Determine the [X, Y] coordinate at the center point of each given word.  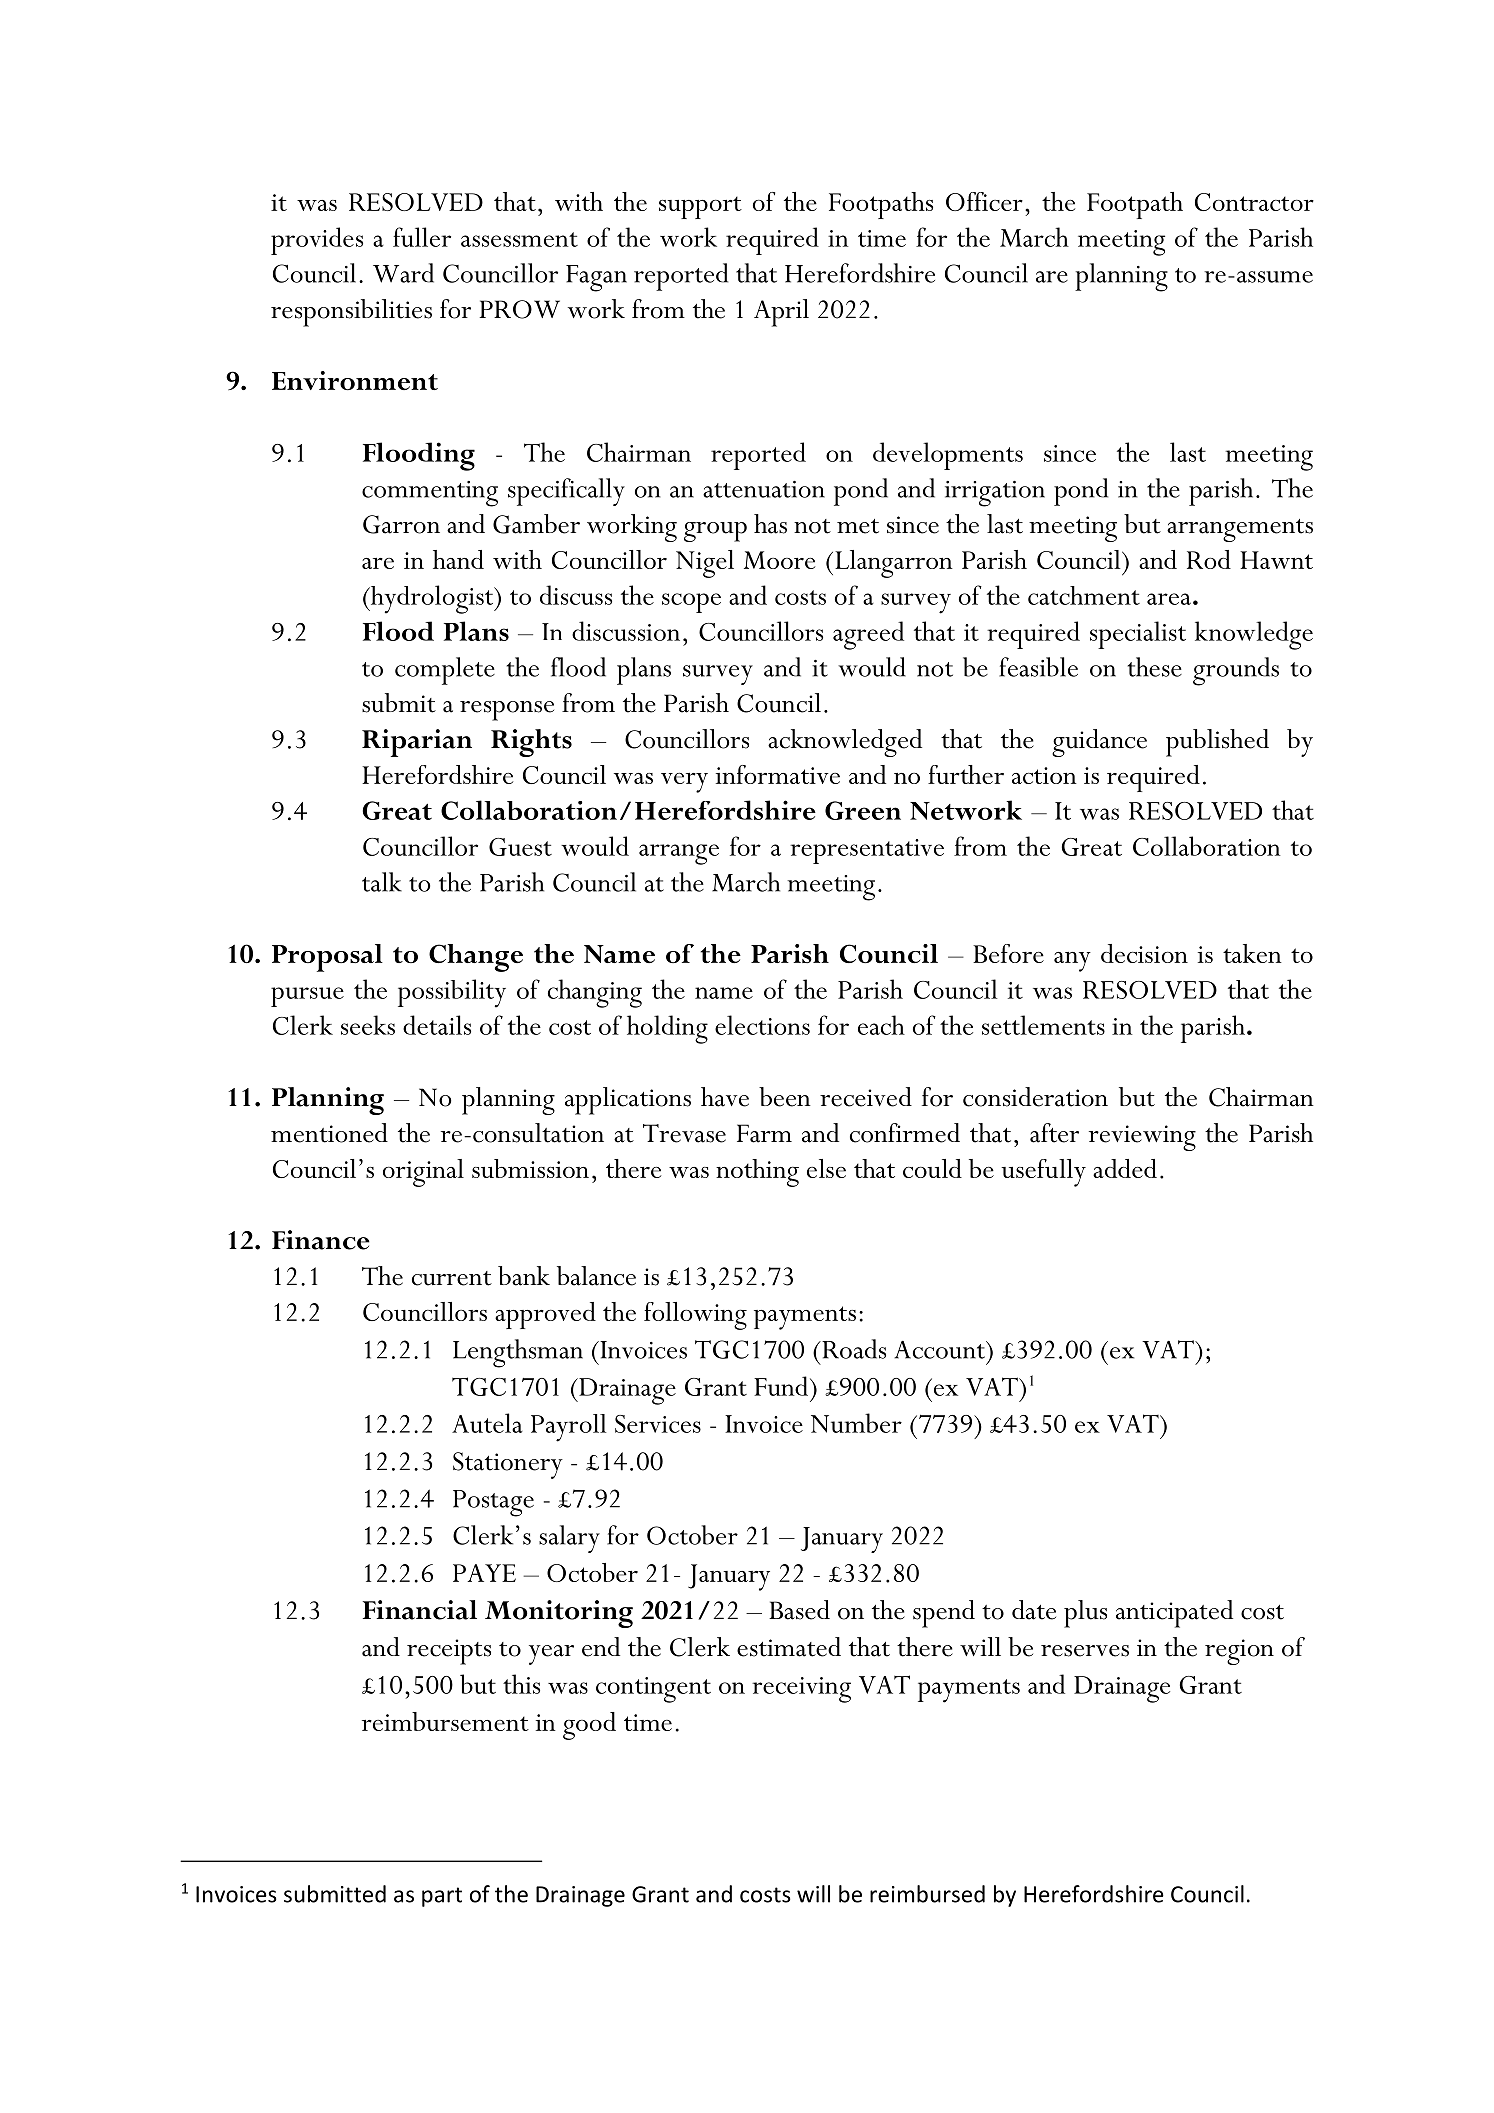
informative [778, 774]
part [442, 1897]
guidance [1099, 743]
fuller [422, 237]
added [1125, 1168]
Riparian [417, 743]
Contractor [1254, 202]
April [781, 313]
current [452, 1278]
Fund [782, 1386]
